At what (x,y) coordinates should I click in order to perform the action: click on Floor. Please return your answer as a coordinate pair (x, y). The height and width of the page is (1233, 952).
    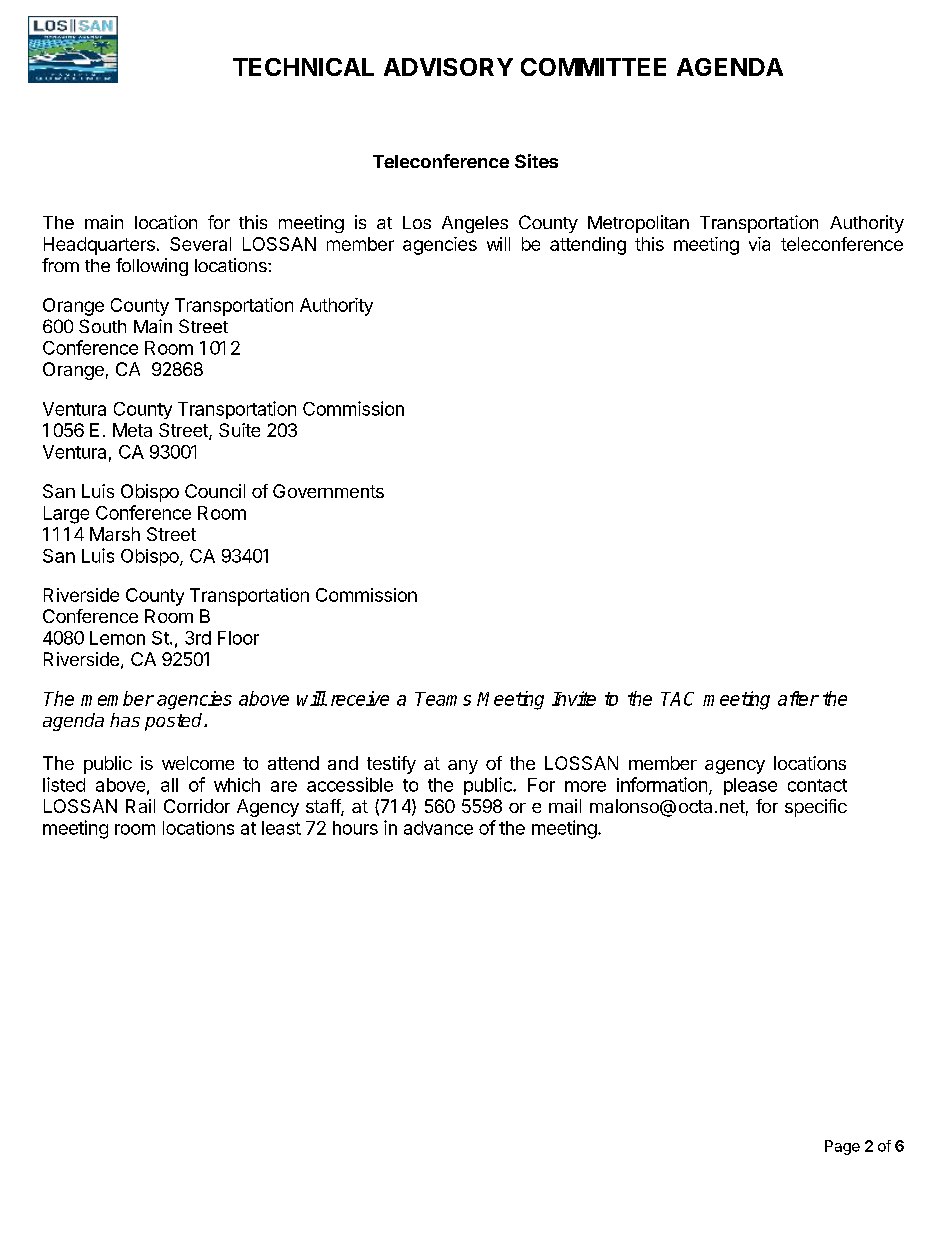
    Looking at the image, I should click on (238, 638).
